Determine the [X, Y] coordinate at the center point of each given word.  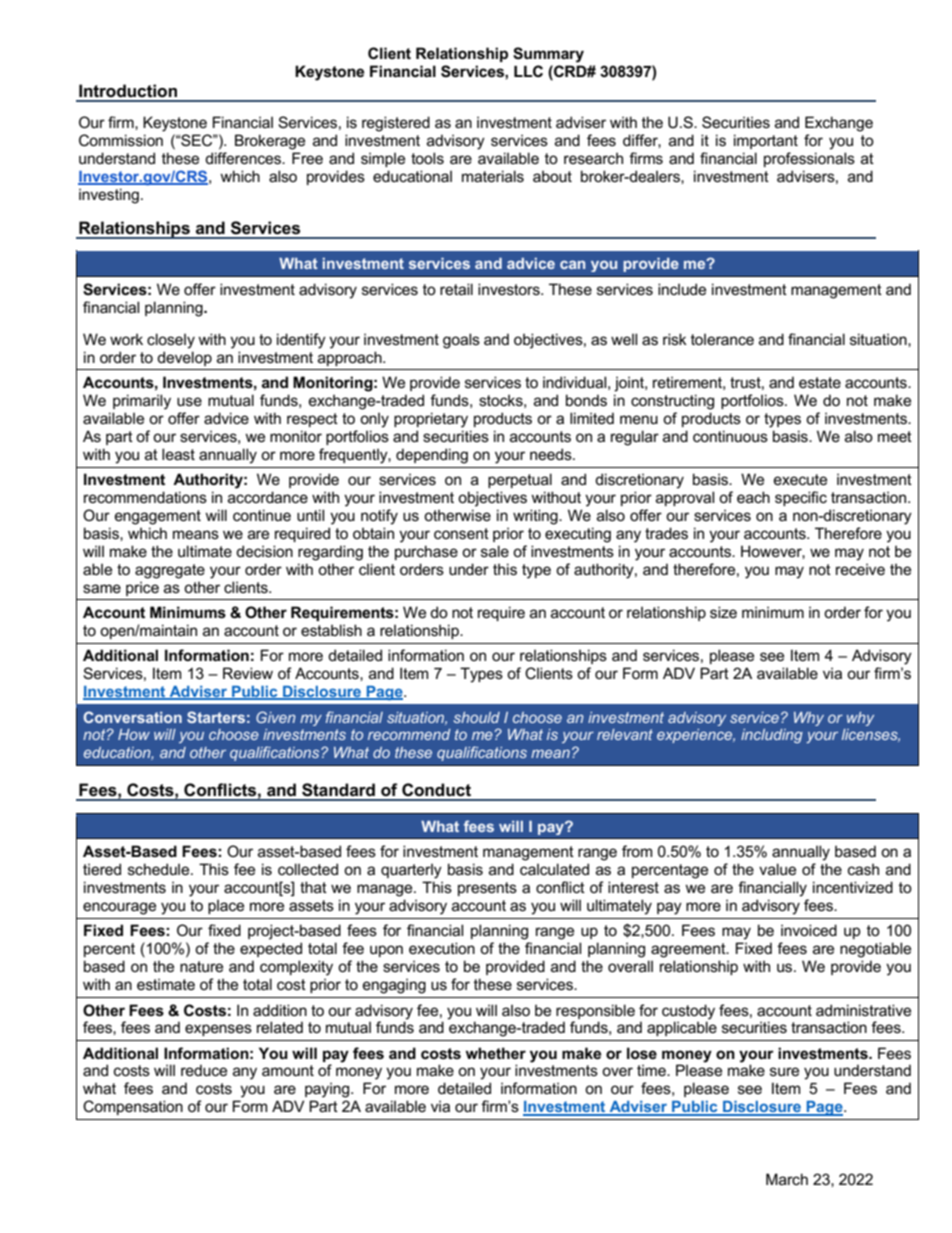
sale [495, 551]
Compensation [133, 1107]
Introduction [128, 91]
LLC [528, 71]
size [723, 612]
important [766, 141]
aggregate [170, 571]
